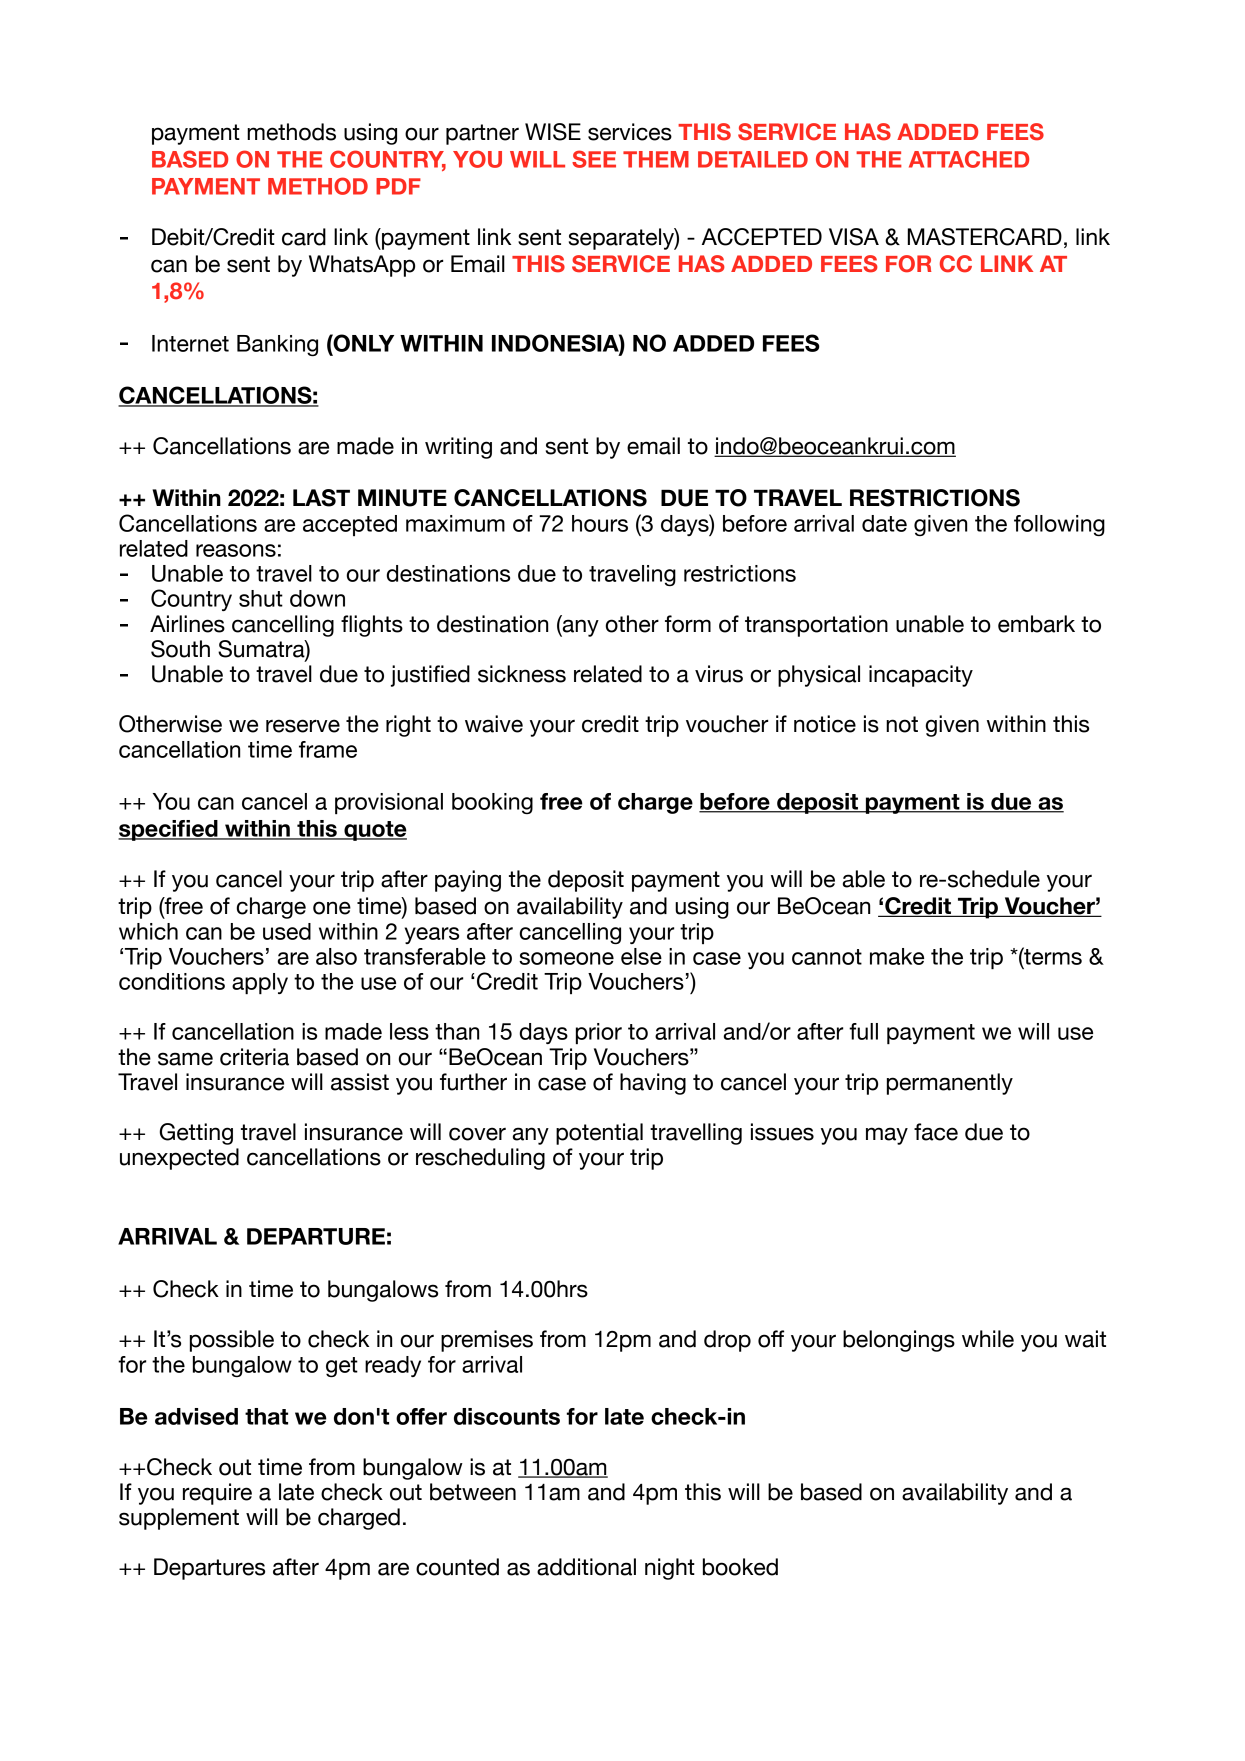 The image size is (1245, 1761). Describe the element at coordinates (600, 523) in the screenshot. I see `hours` at that location.
